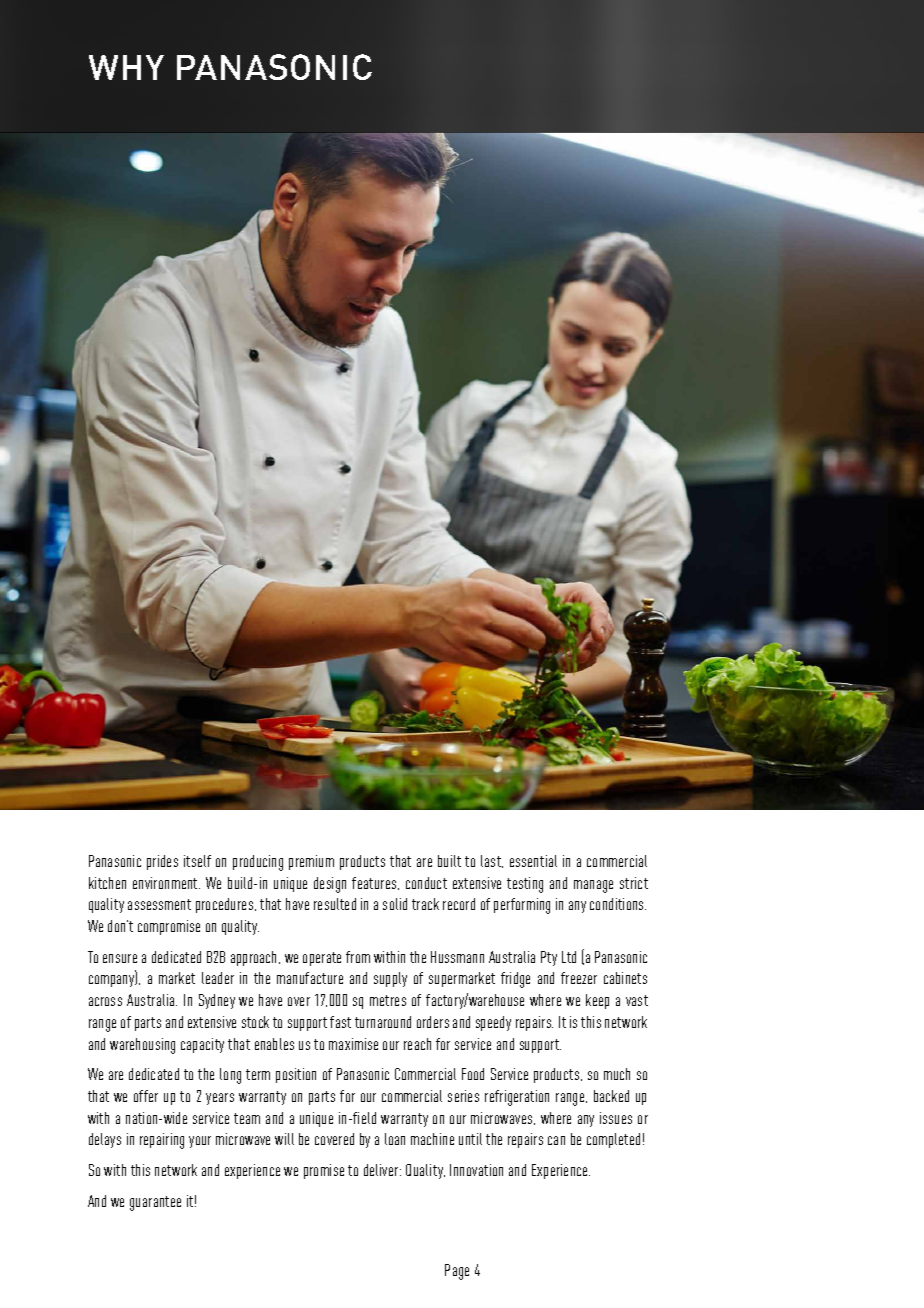 The image size is (924, 1308). I want to click on itself, so click(197, 861).
